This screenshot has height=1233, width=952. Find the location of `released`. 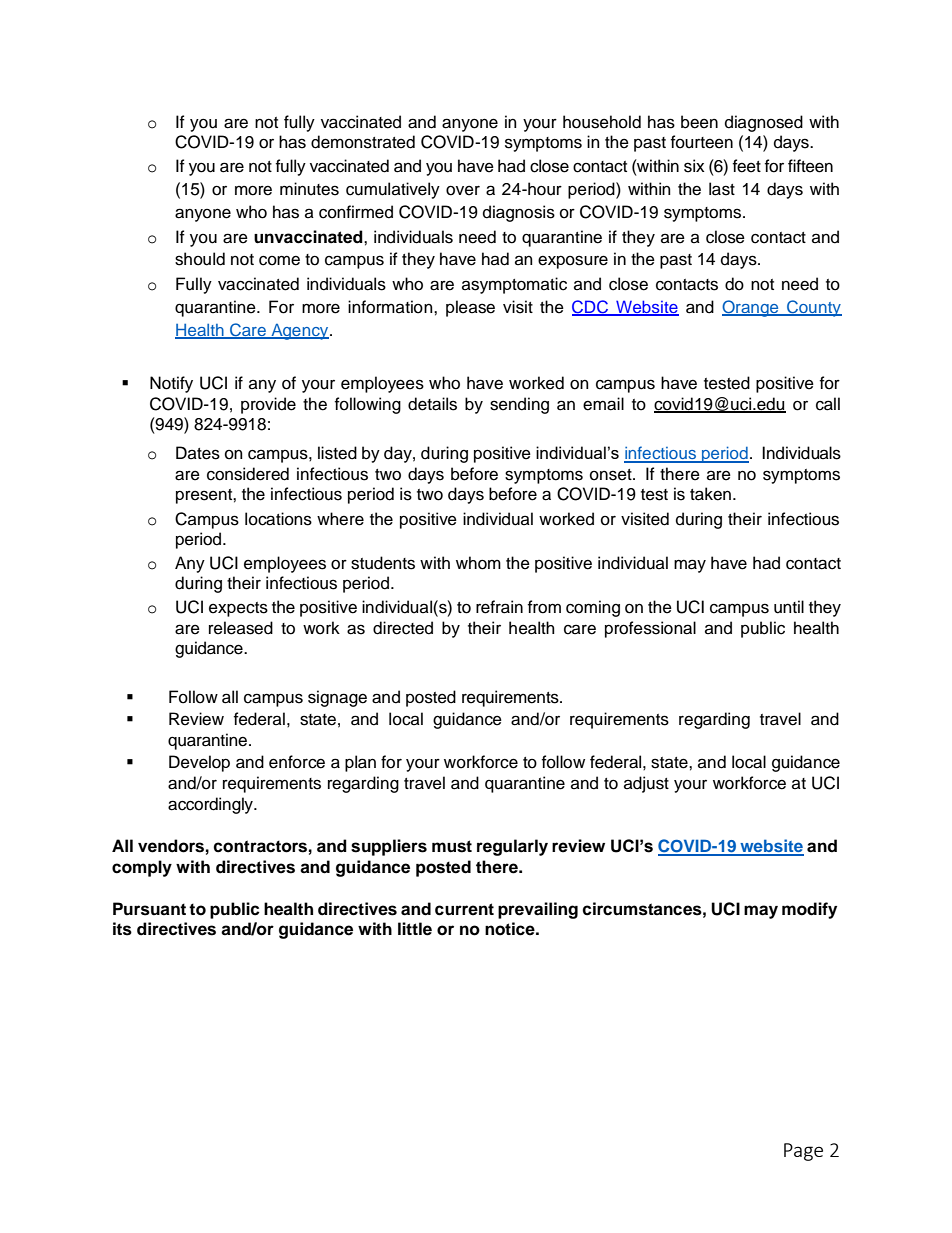

released is located at coordinates (241, 628).
